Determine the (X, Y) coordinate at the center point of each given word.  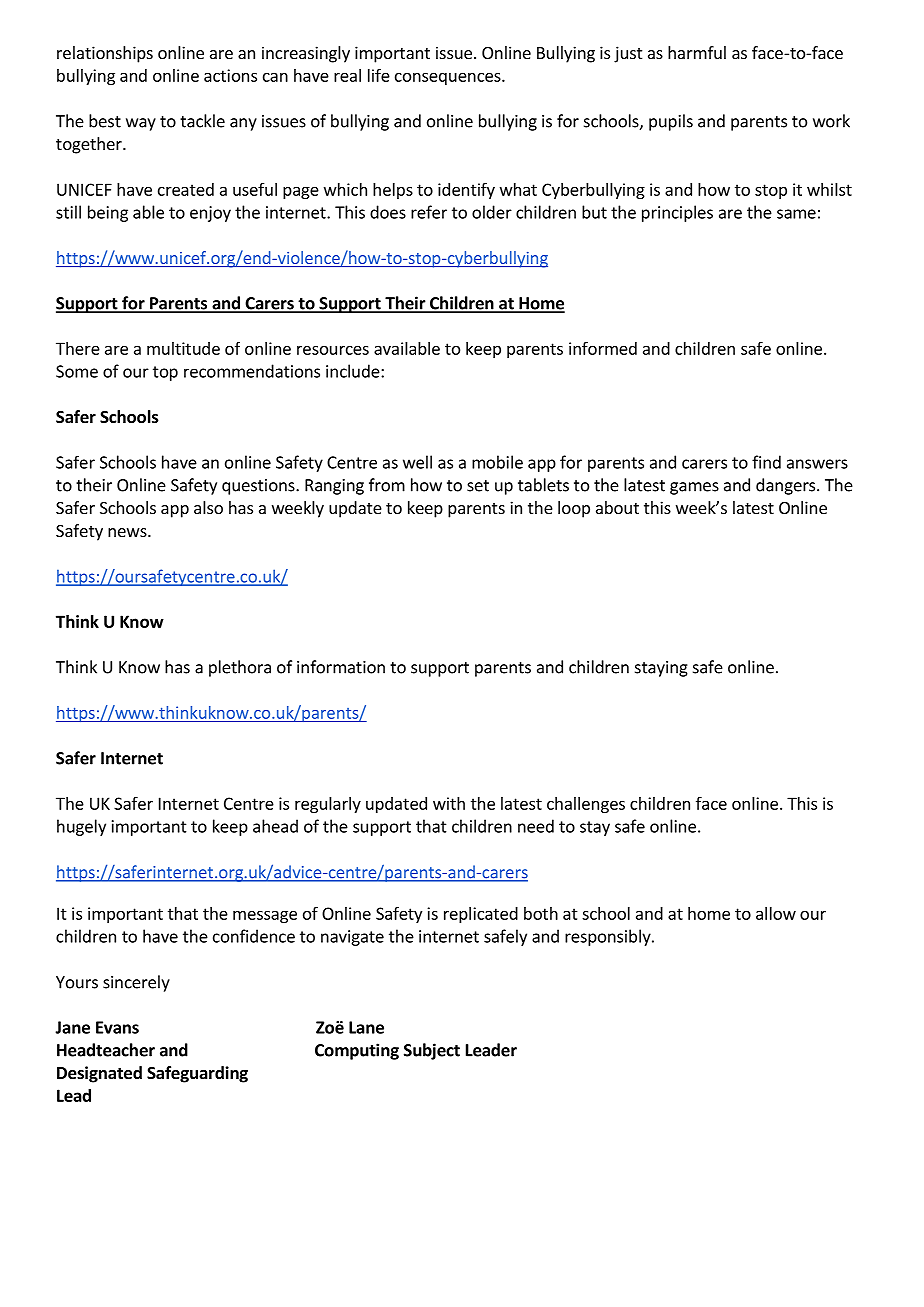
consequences (449, 78)
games (694, 488)
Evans (117, 1027)
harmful (697, 52)
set (478, 486)
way (141, 124)
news (128, 532)
